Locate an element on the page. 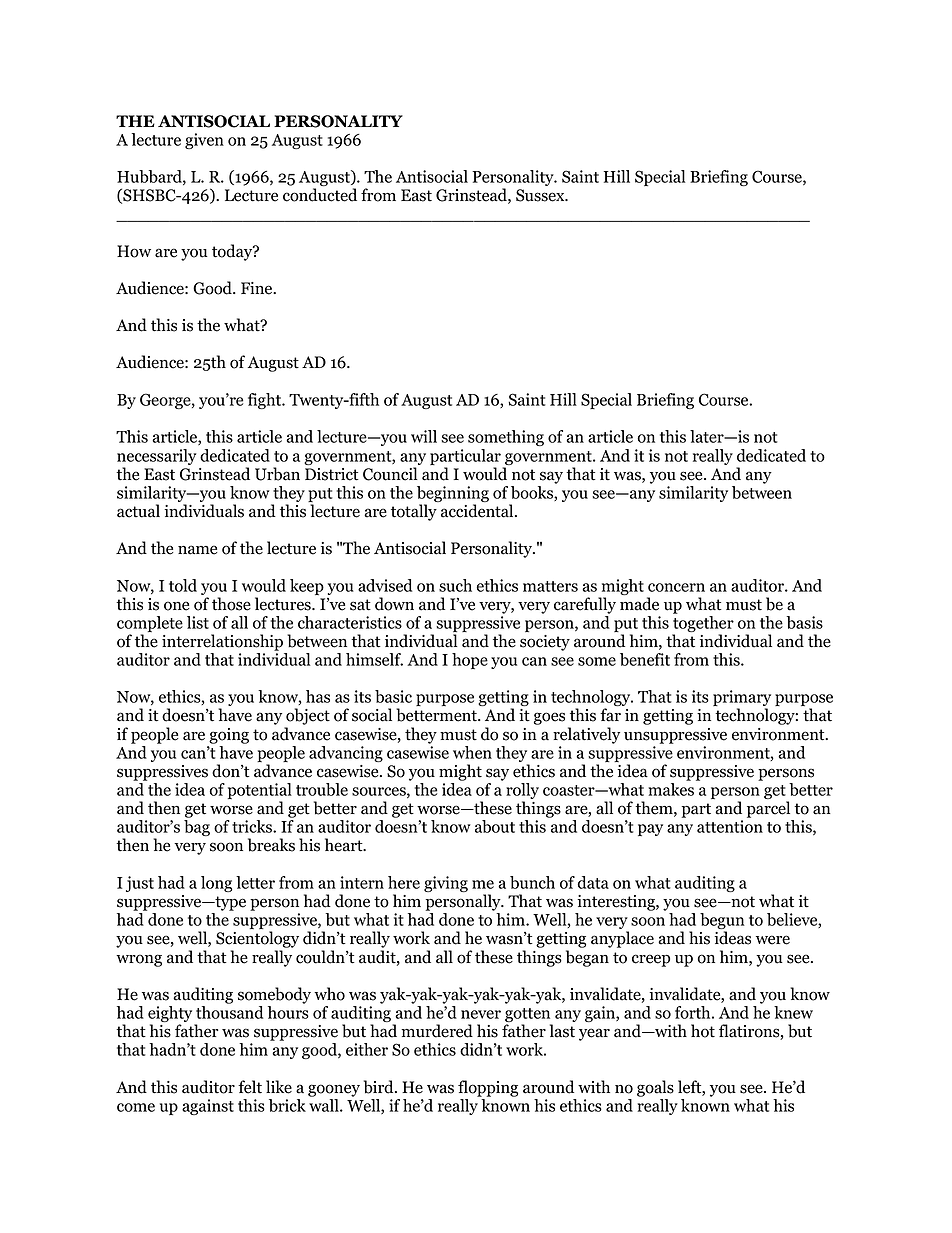 The height and width of the page is (1233, 952). attention is located at coordinates (730, 826).
